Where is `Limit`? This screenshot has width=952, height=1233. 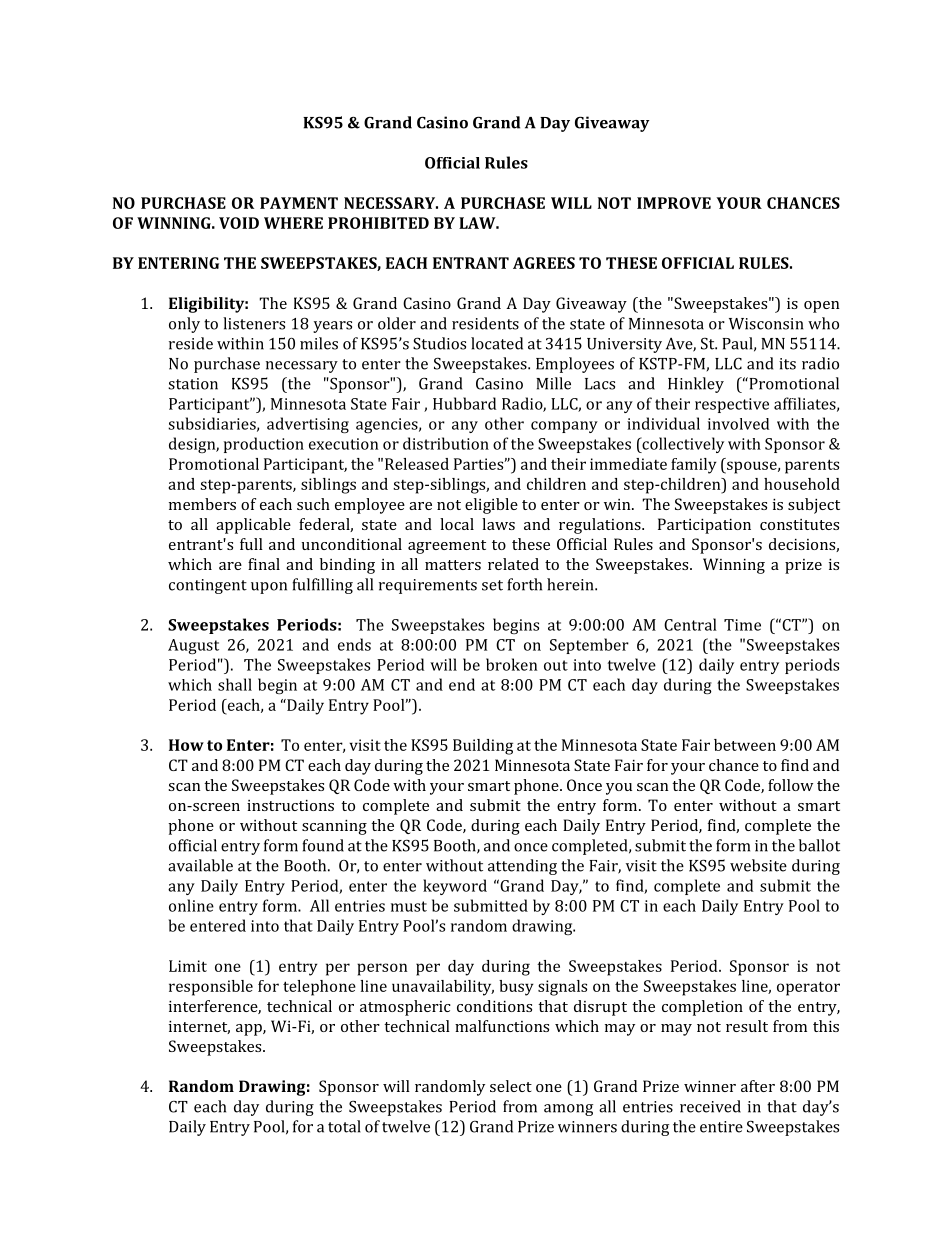
Limit is located at coordinates (188, 966).
